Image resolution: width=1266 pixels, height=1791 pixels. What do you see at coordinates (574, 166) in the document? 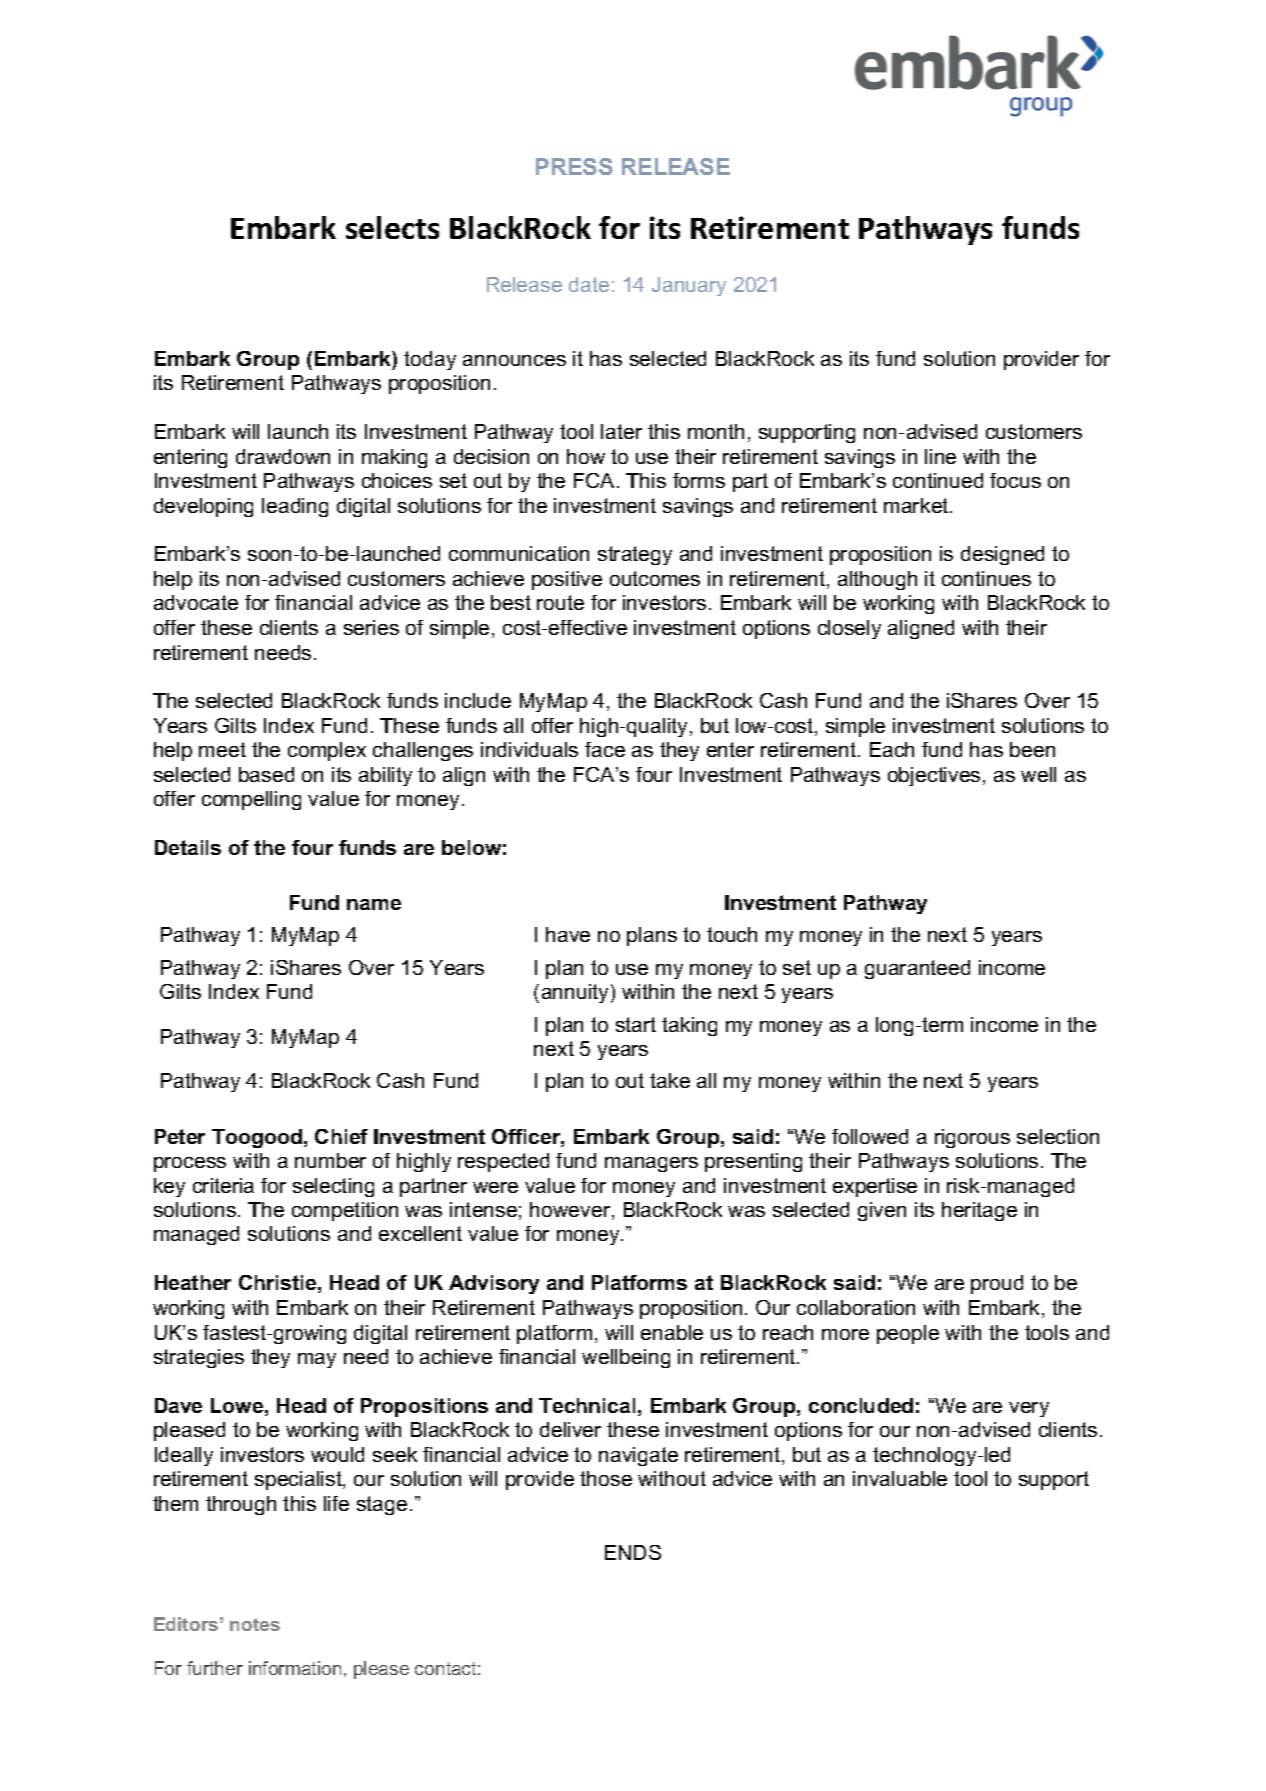
I see `PRESS` at bounding box center [574, 166].
